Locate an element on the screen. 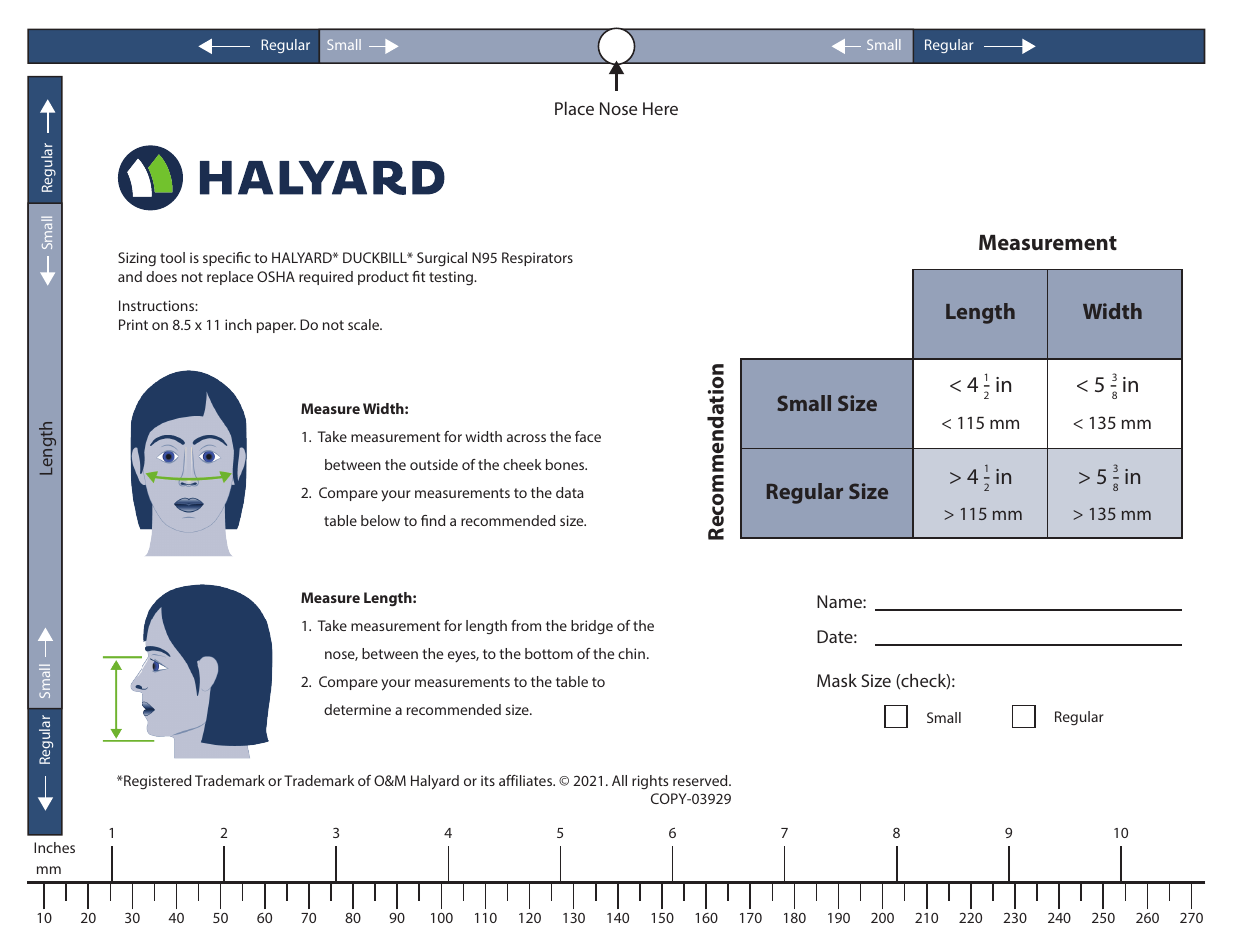 The width and height of the screenshot is (1233, 952). Registered is located at coordinates (156, 782).
